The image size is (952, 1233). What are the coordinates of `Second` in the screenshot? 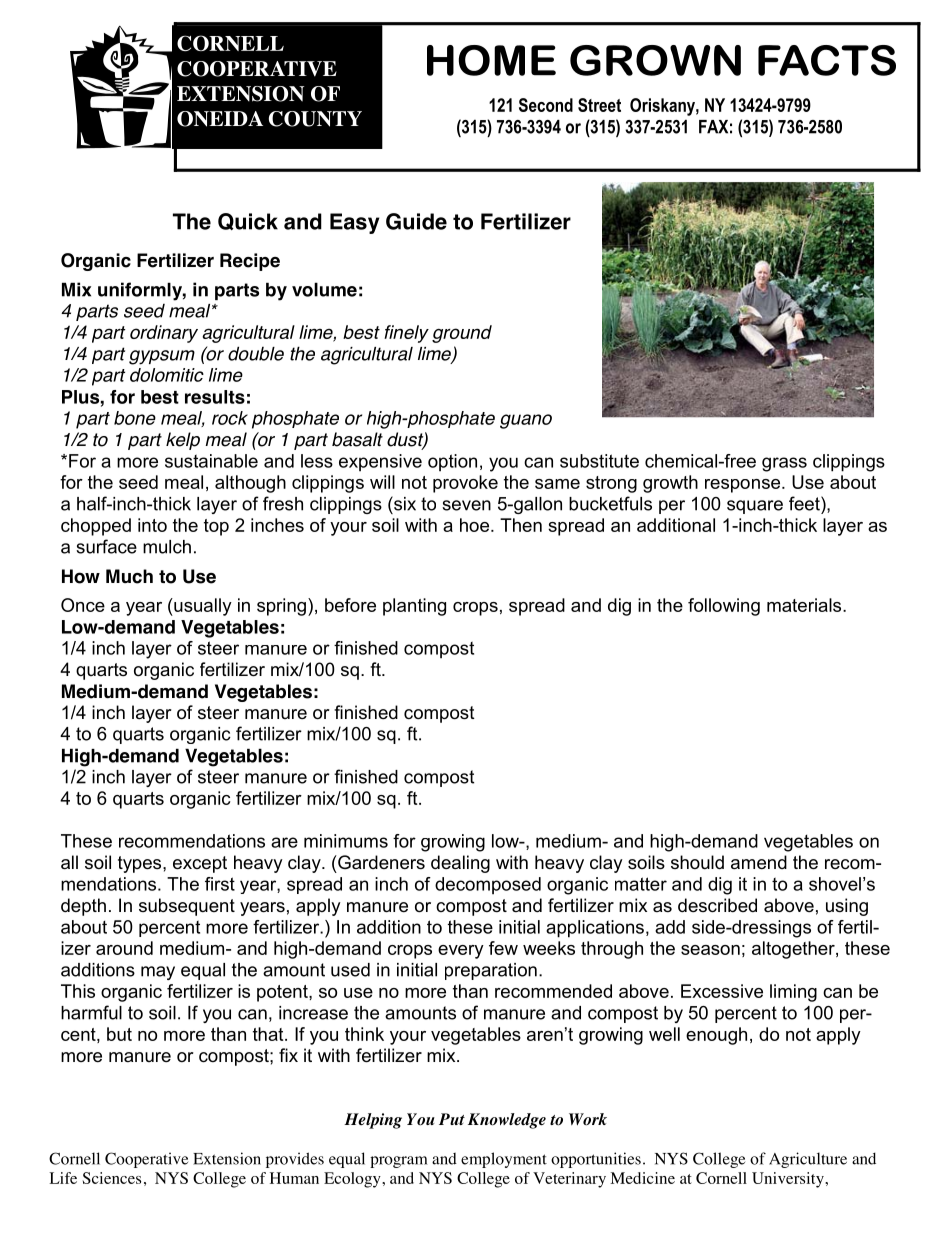 It's located at (546, 105).
